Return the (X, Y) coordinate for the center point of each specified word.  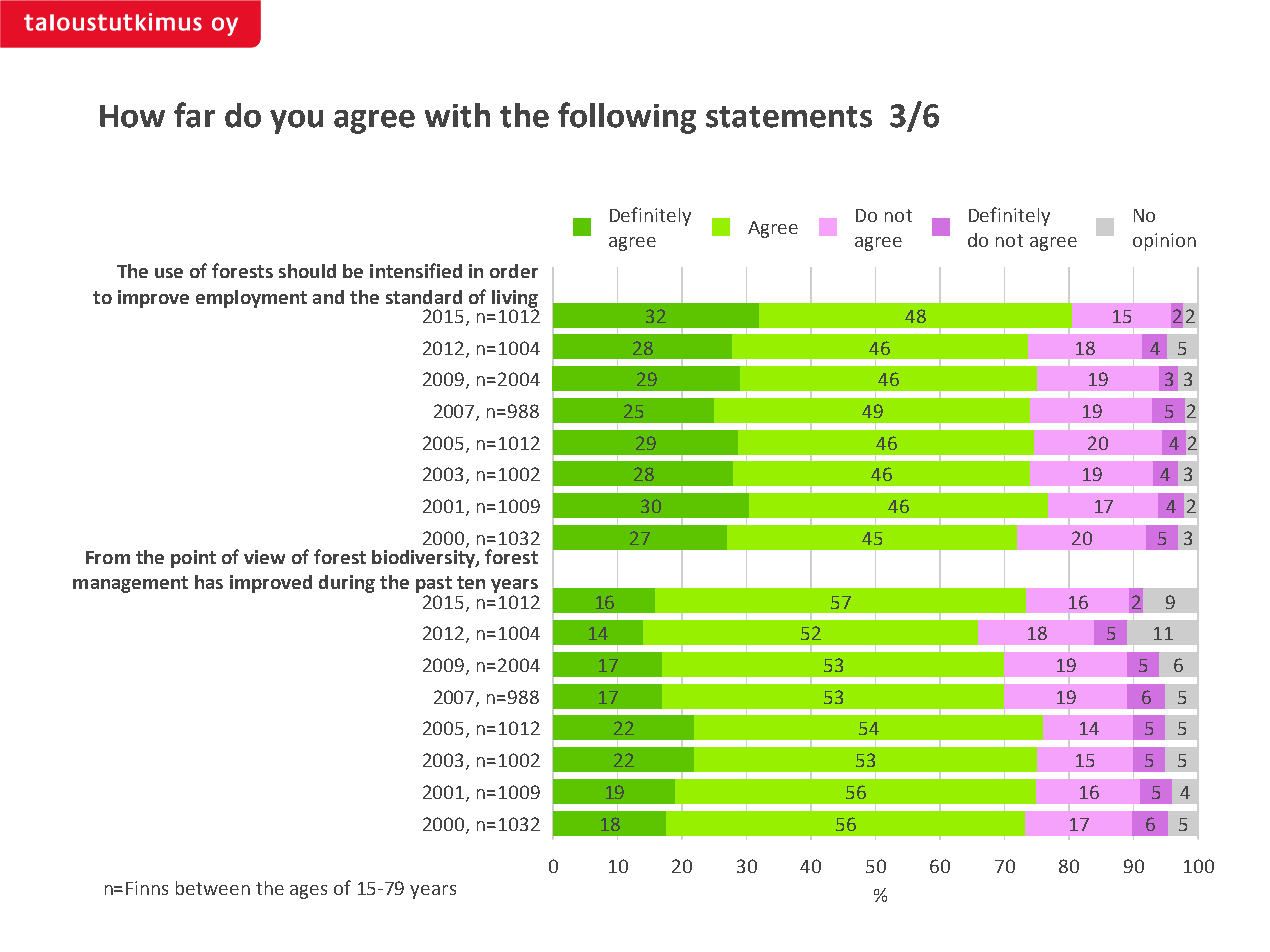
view (264, 557)
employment (251, 299)
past (434, 584)
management (130, 584)
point (193, 559)
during (347, 584)
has (209, 582)
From (108, 557)
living (515, 300)
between (213, 888)
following (627, 118)
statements (789, 117)
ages (308, 892)
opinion (1164, 242)
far (194, 115)
